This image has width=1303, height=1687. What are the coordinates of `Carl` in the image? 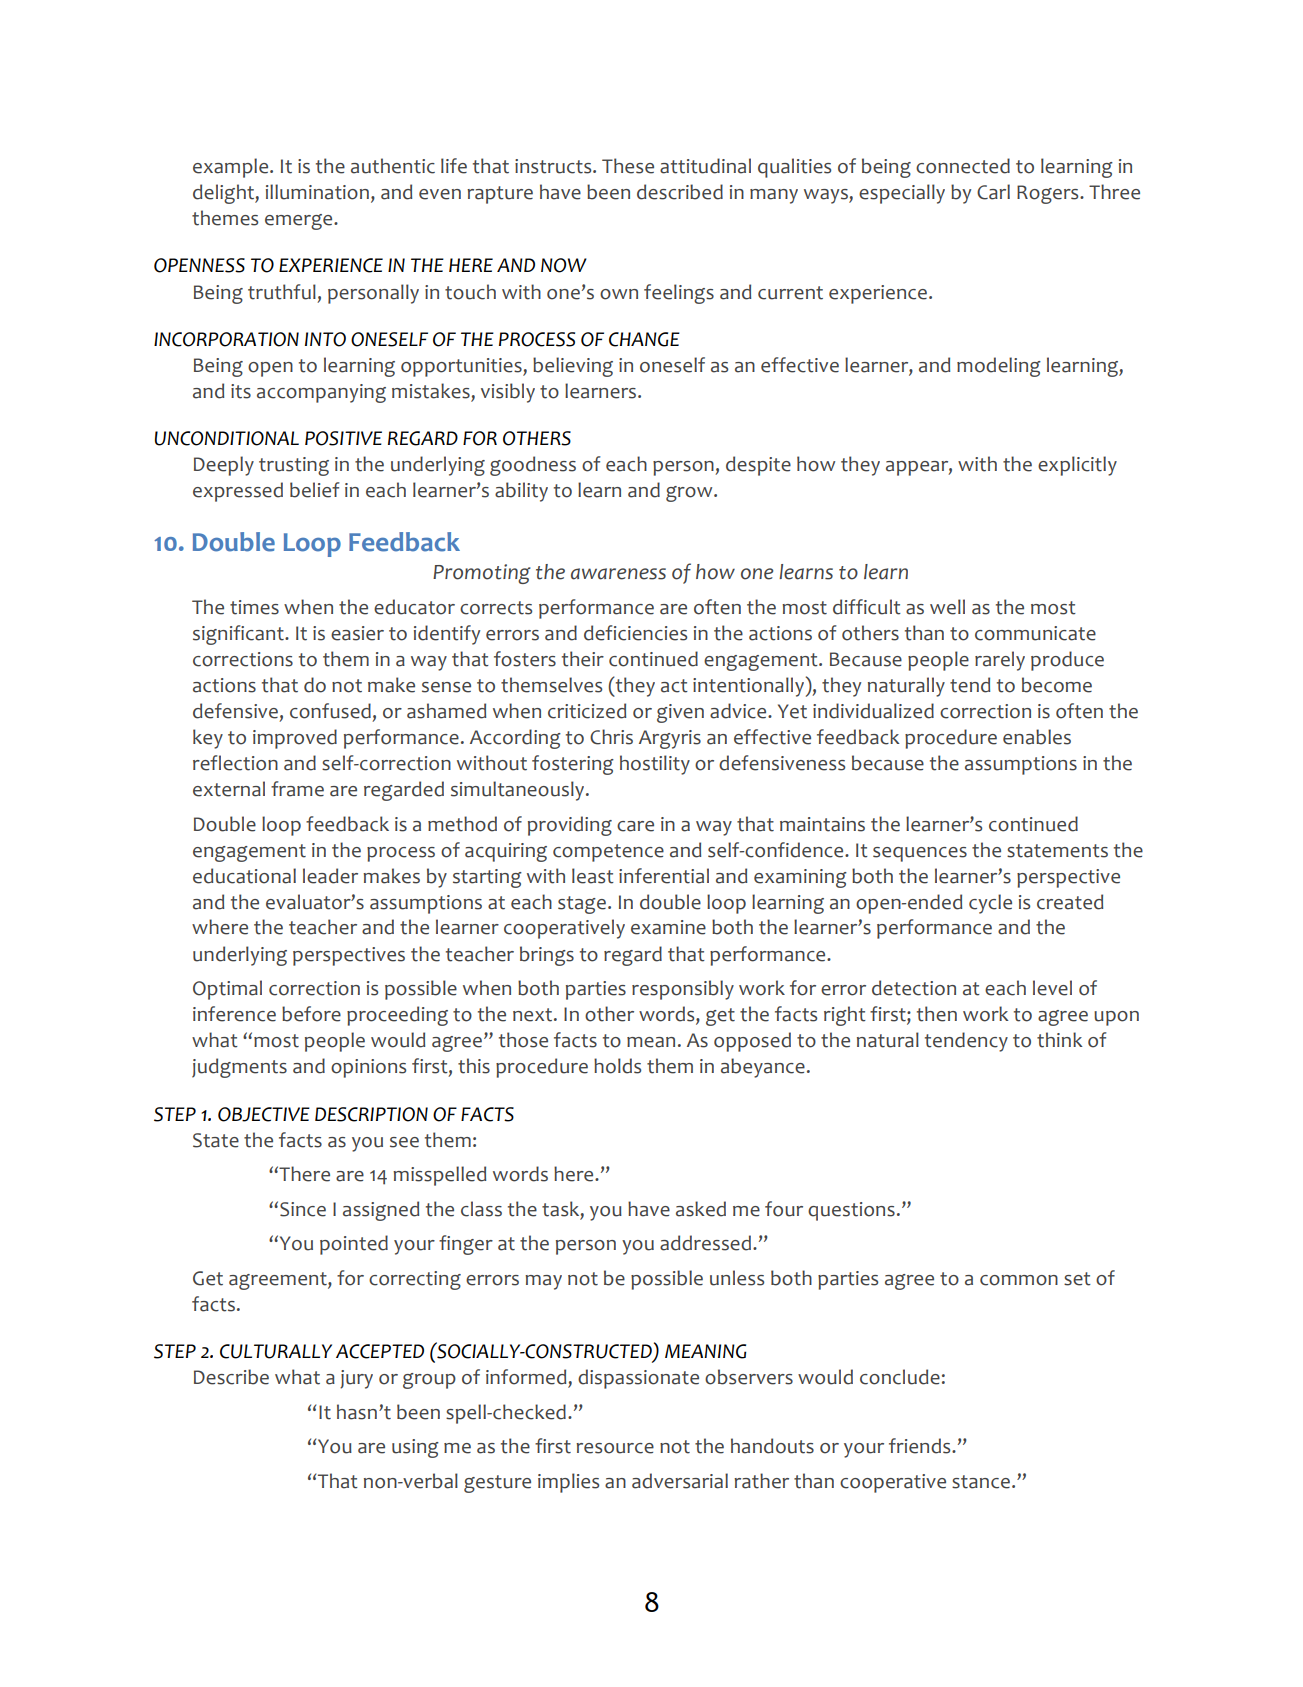 It's located at (993, 192).
